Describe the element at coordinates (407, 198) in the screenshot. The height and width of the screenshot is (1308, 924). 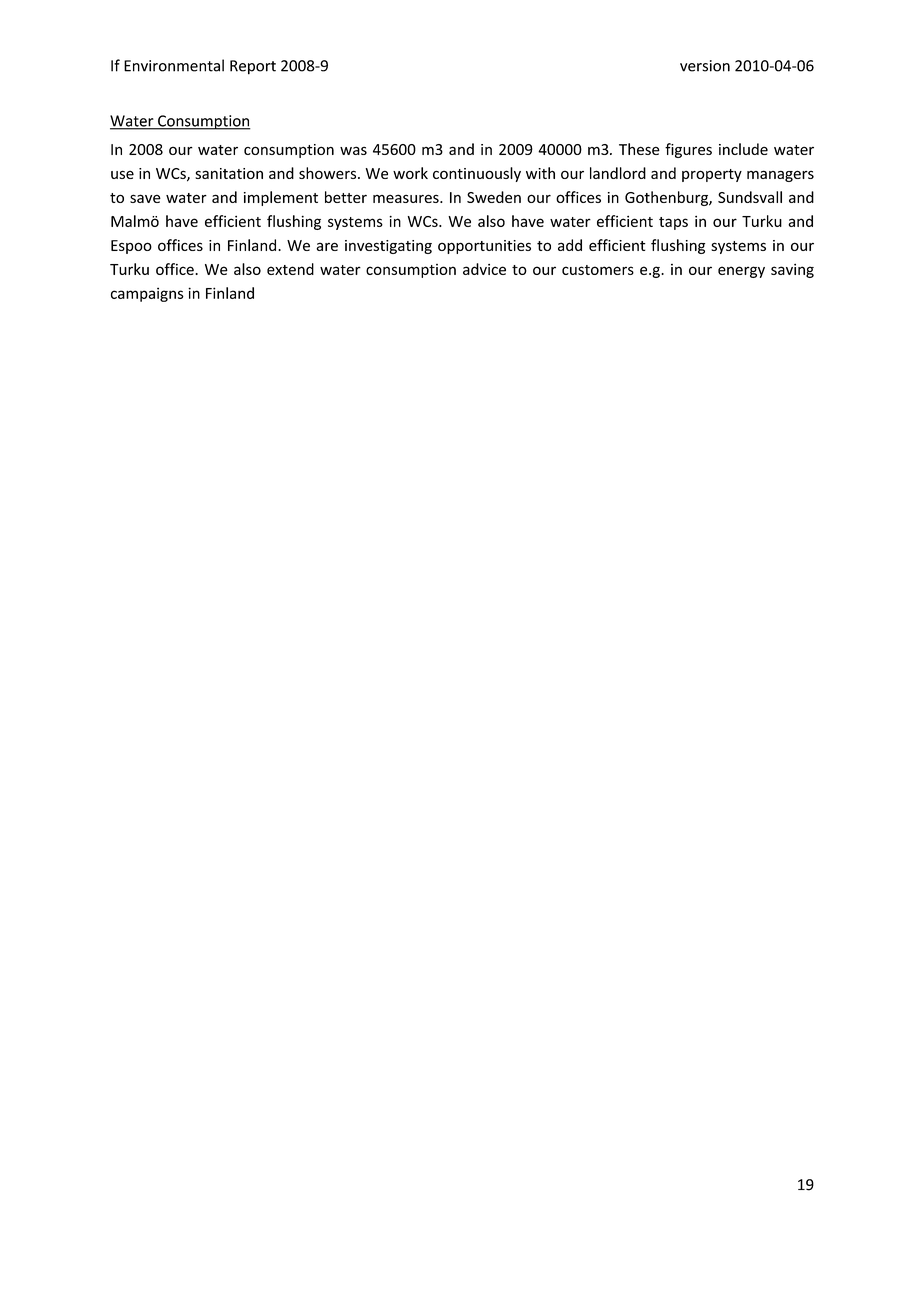
I see `measures` at that location.
